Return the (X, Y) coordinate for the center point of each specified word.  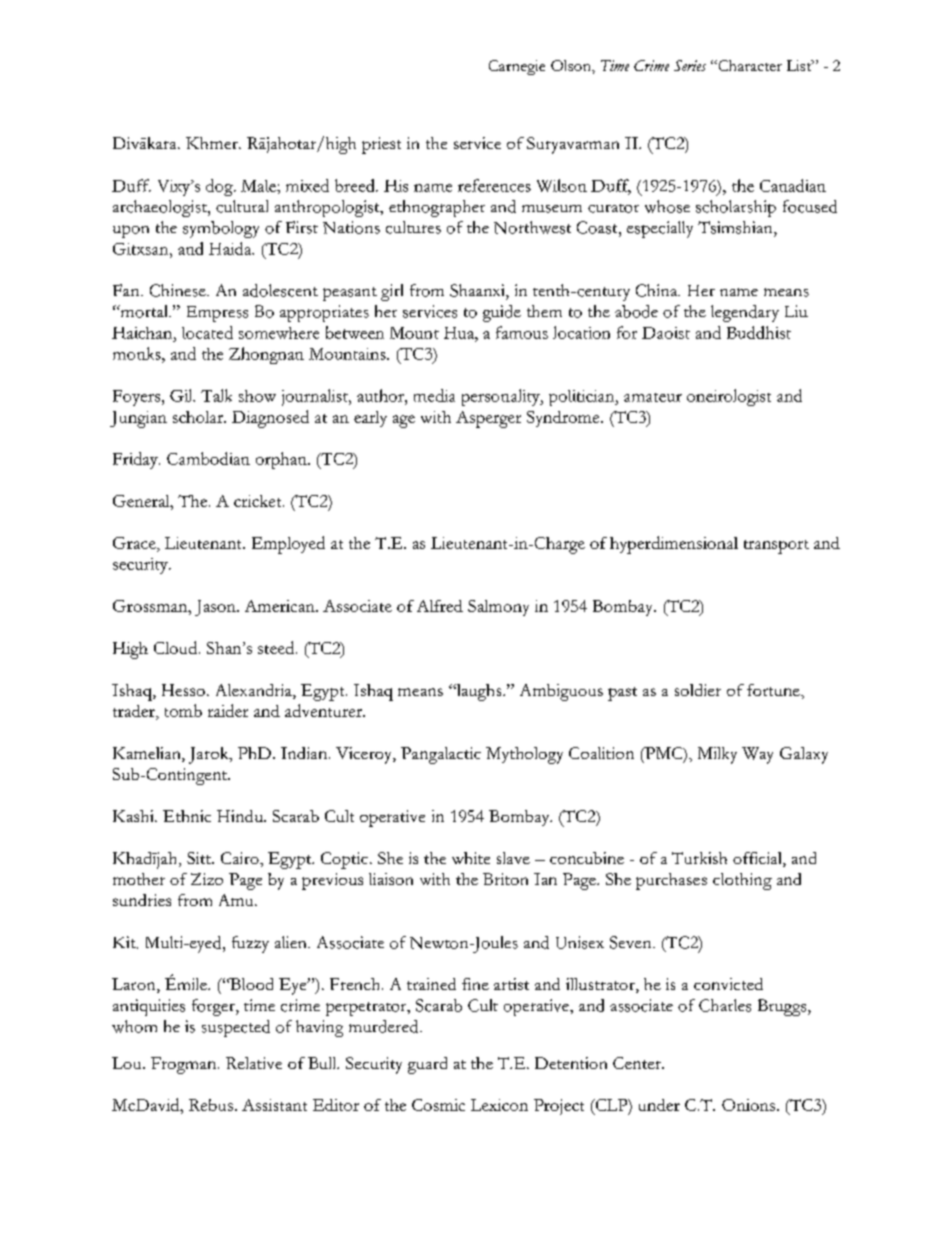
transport (776, 547)
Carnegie (517, 67)
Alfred (440, 606)
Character (749, 65)
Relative (254, 1063)
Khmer (213, 143)
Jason (216, 608)
